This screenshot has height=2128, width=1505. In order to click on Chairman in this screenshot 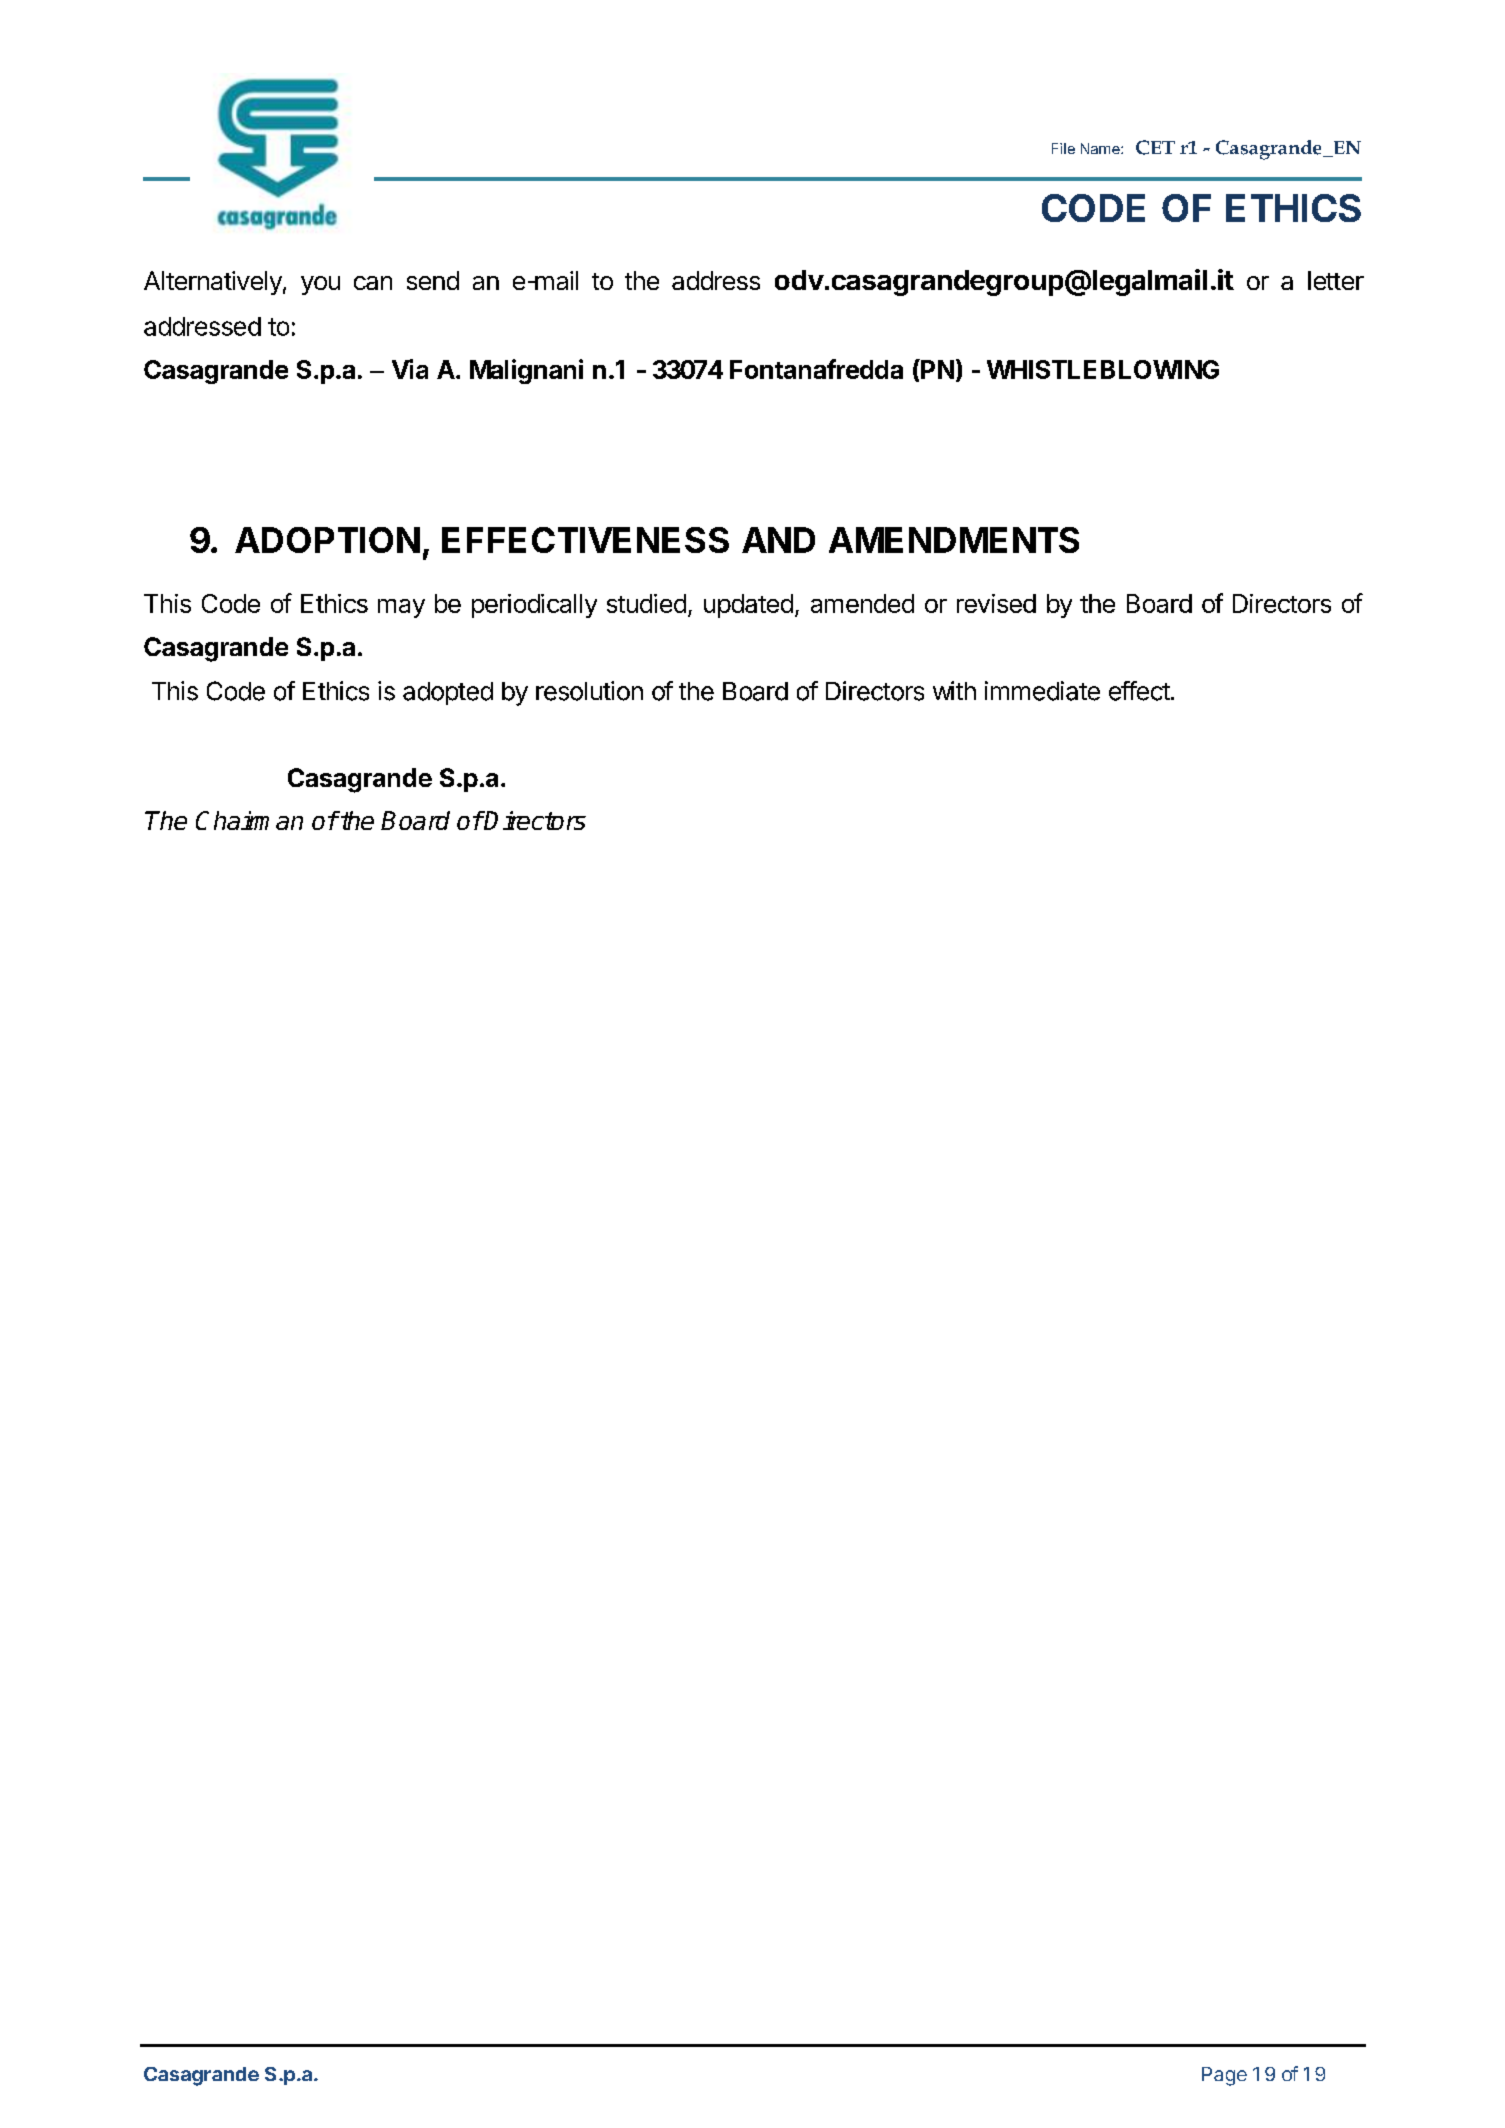, I will do `click(249, 820)`.
